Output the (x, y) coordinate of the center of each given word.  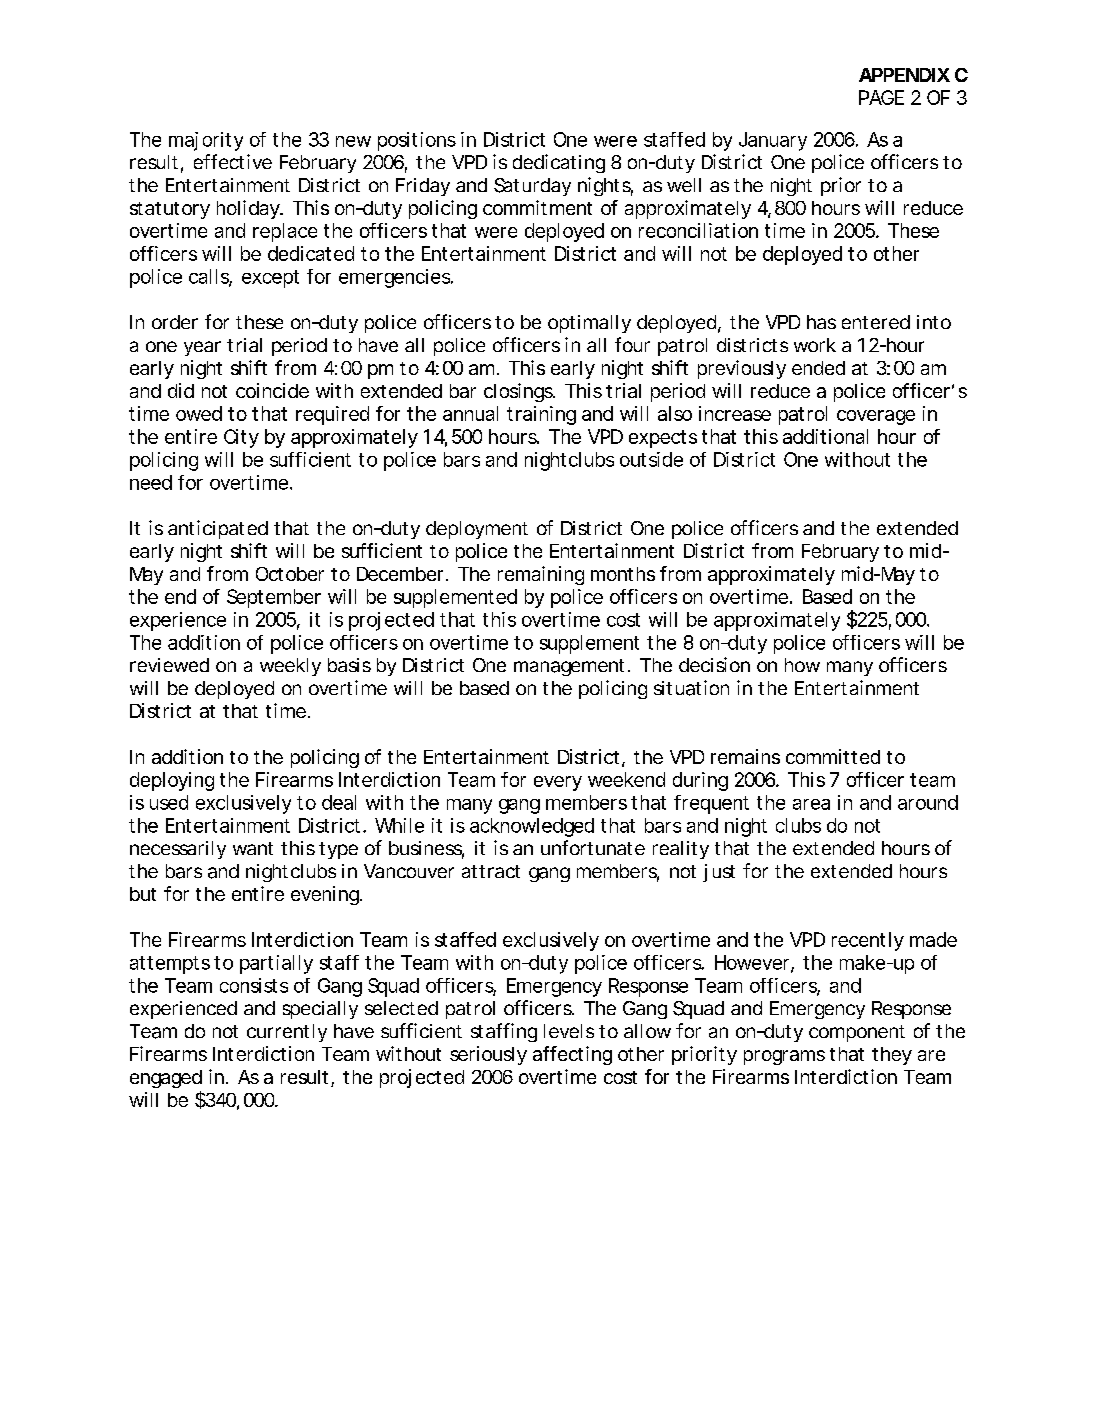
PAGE (881, 97)
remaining (541, 575)
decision (714, 664)
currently (287, 1033)
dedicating (559, 163)
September (274, 598)
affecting (572, 1055)
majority (206, 141)
